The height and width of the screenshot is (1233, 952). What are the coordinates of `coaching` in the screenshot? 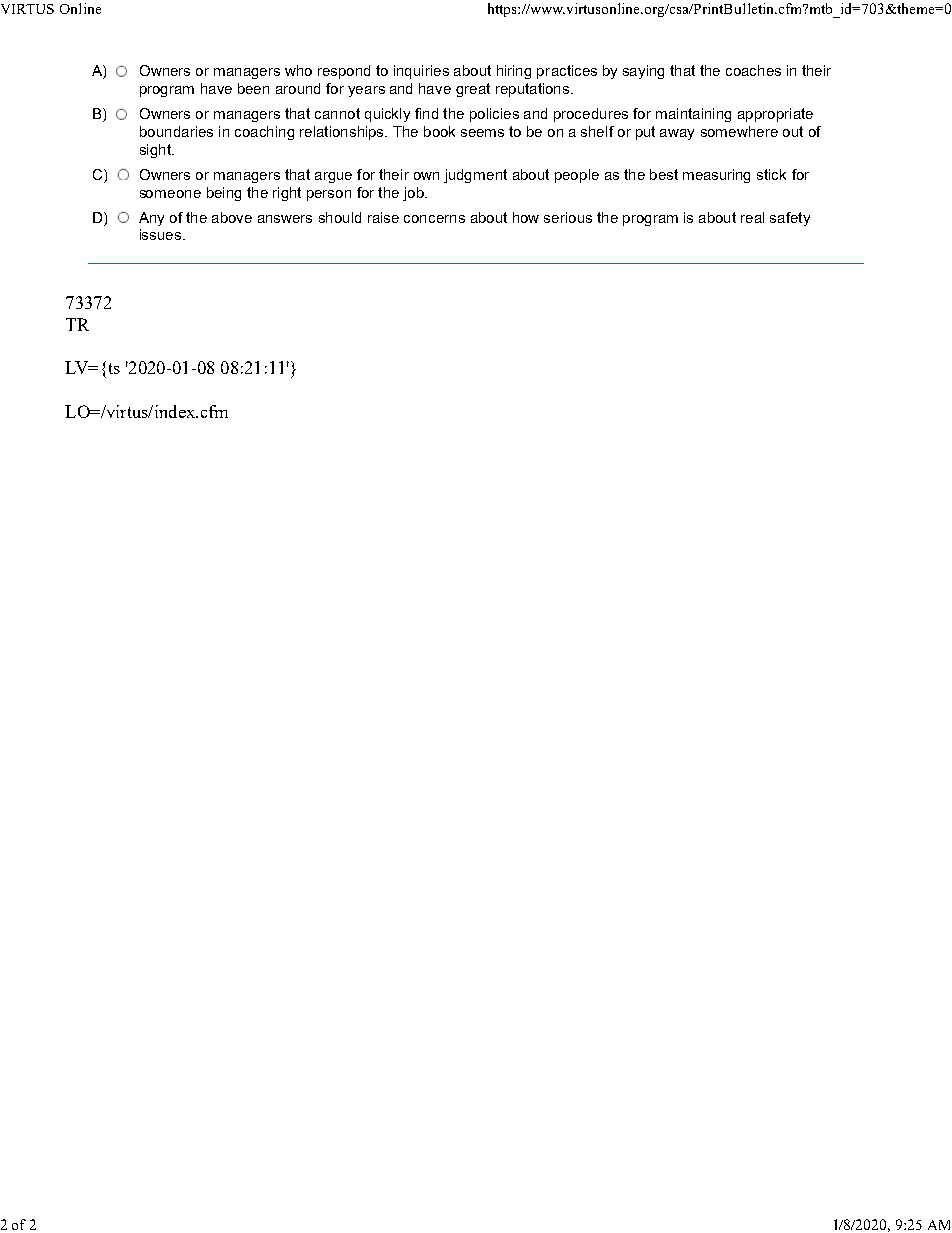 It's located at (264, 133).
